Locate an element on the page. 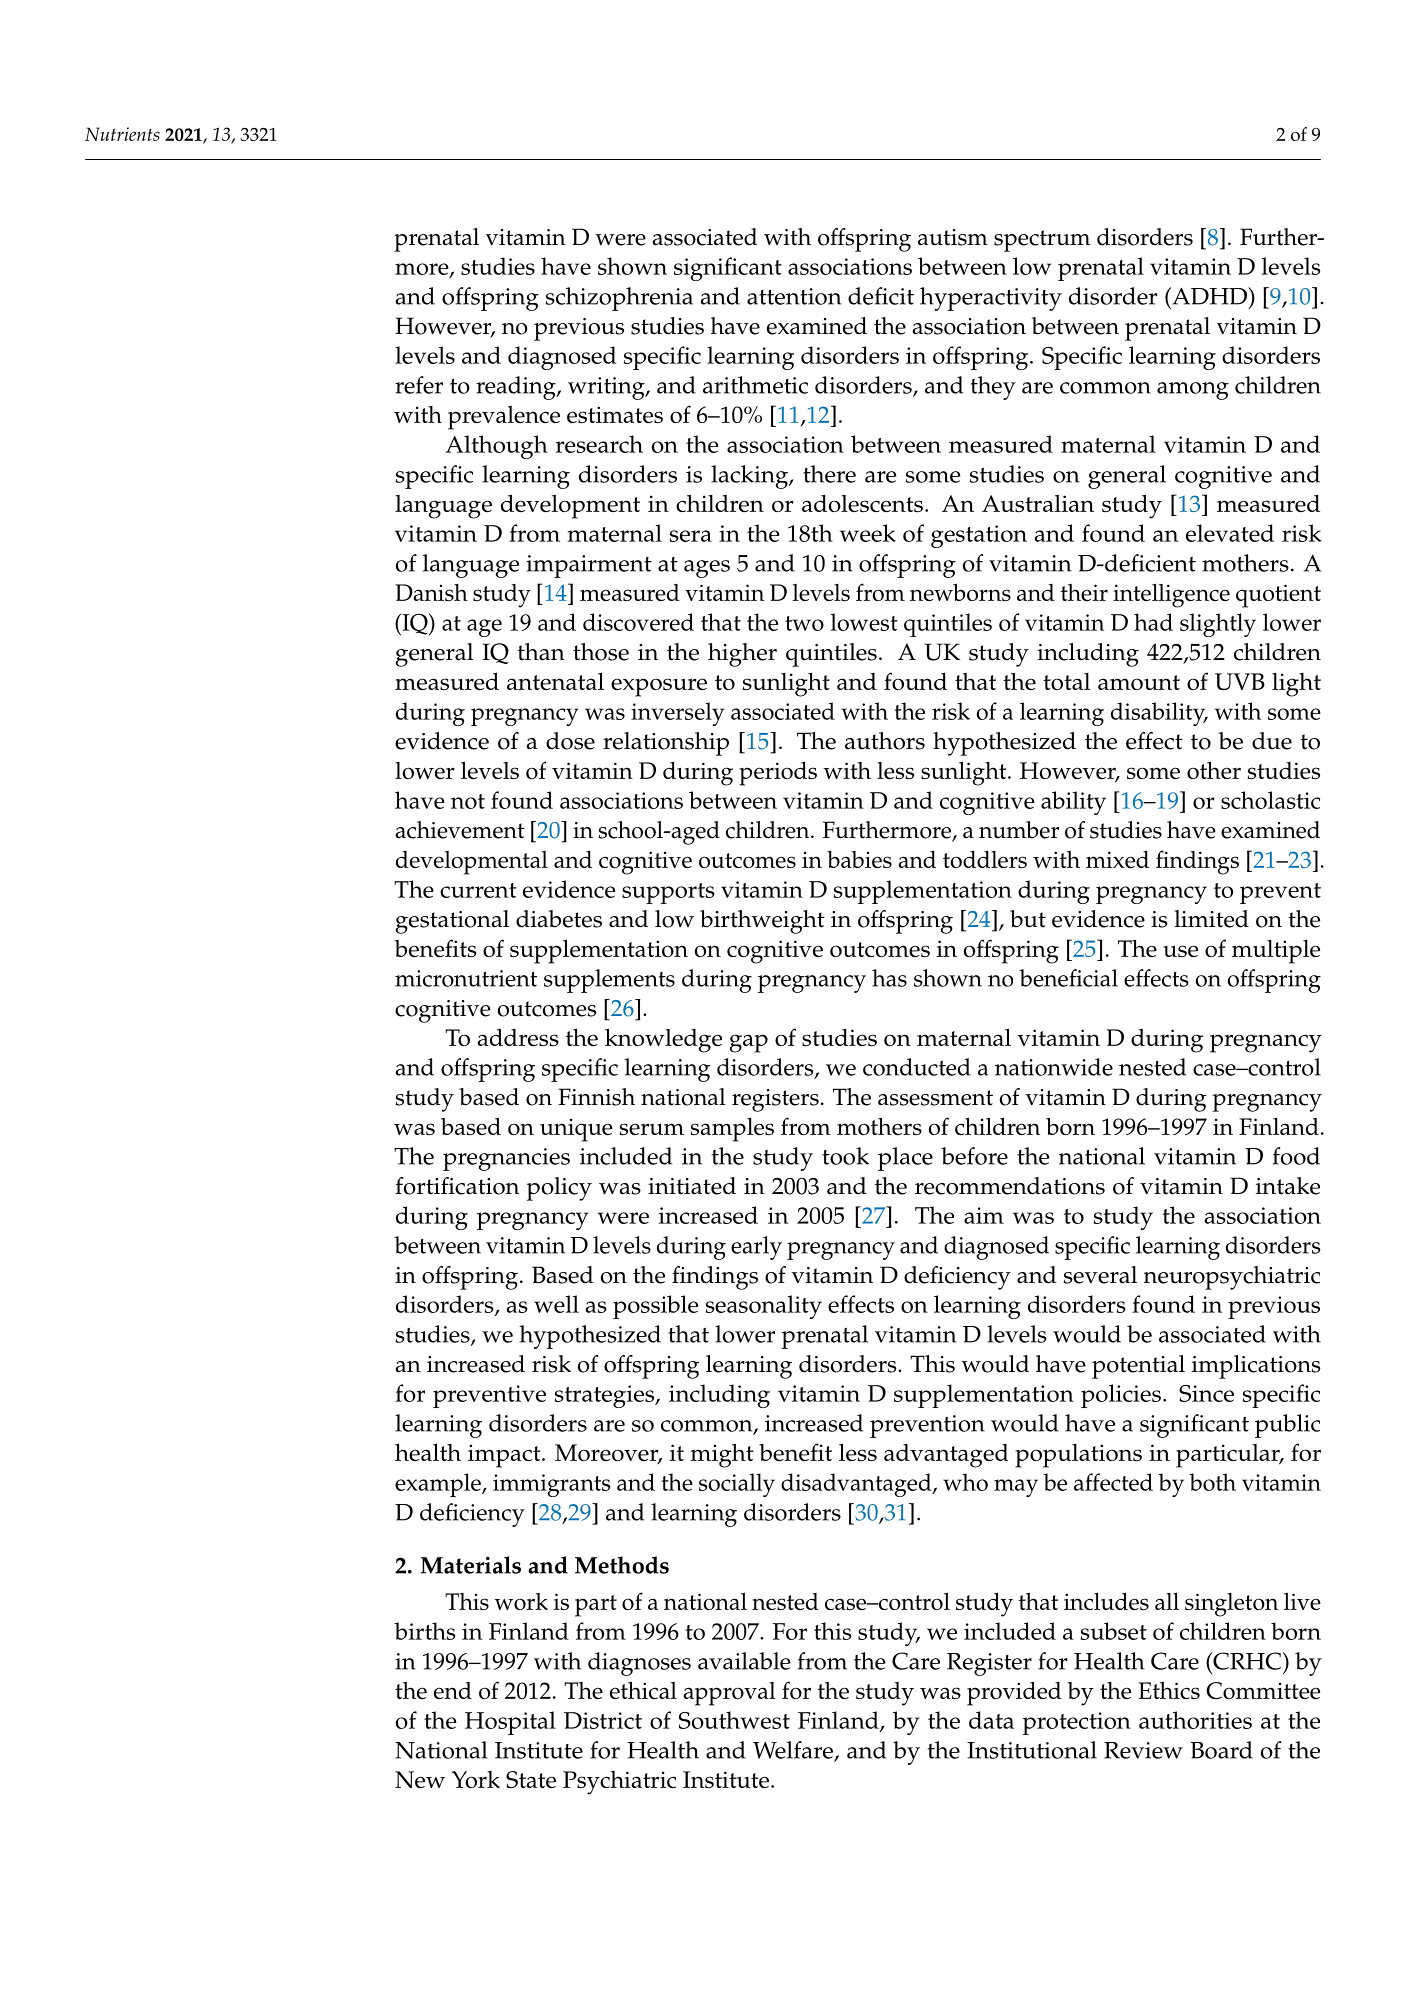 This page has width=1406, height=1989. use is located at coordinates (1180, 951).
